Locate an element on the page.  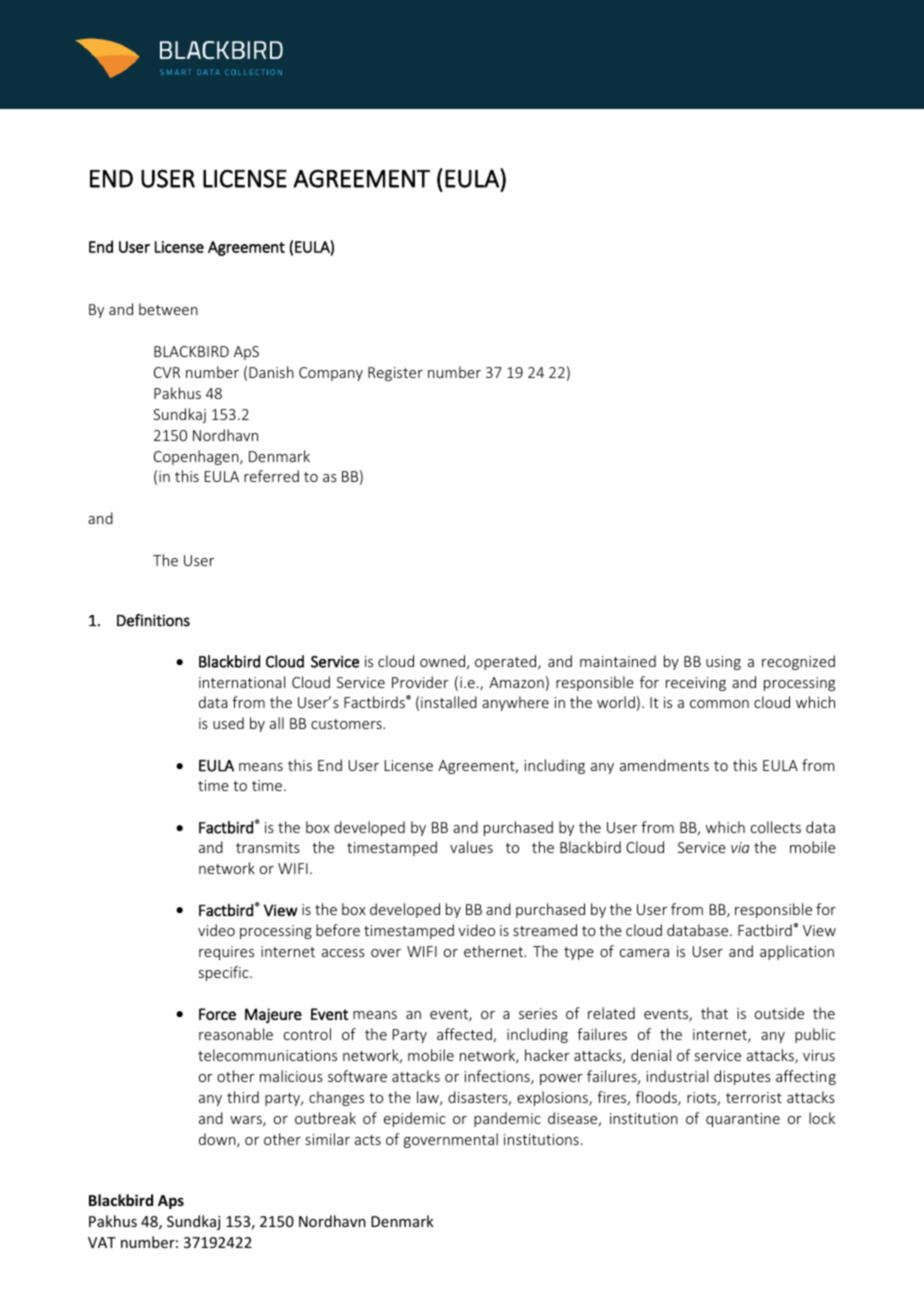
acts is located at coordinates (368, 1140).
